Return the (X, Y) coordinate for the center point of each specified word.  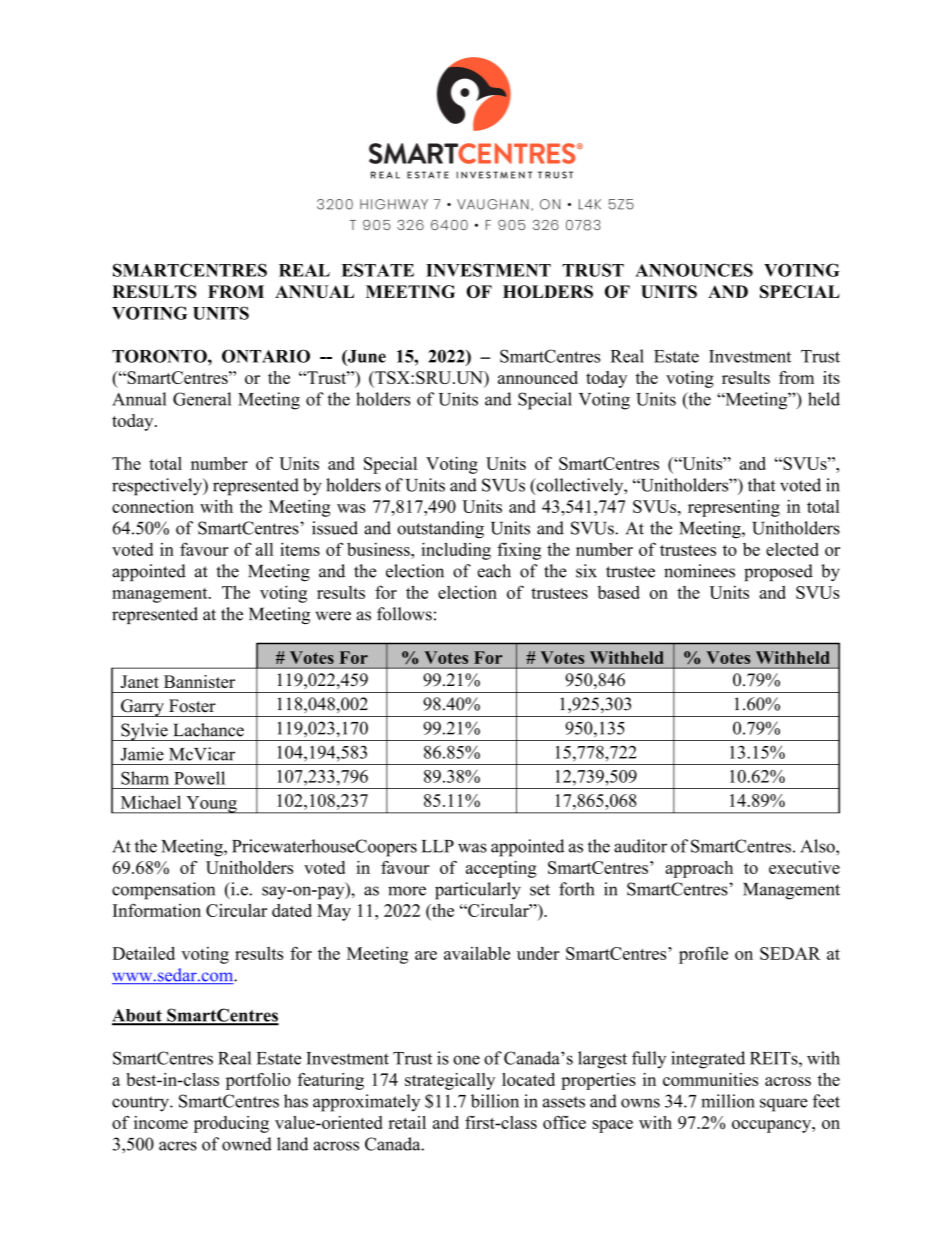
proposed (778, 572)
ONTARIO (266, 356)
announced (538, 377)
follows (404, 614)
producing (231, 1124)
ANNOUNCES (694, 270)
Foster (192, 706)
